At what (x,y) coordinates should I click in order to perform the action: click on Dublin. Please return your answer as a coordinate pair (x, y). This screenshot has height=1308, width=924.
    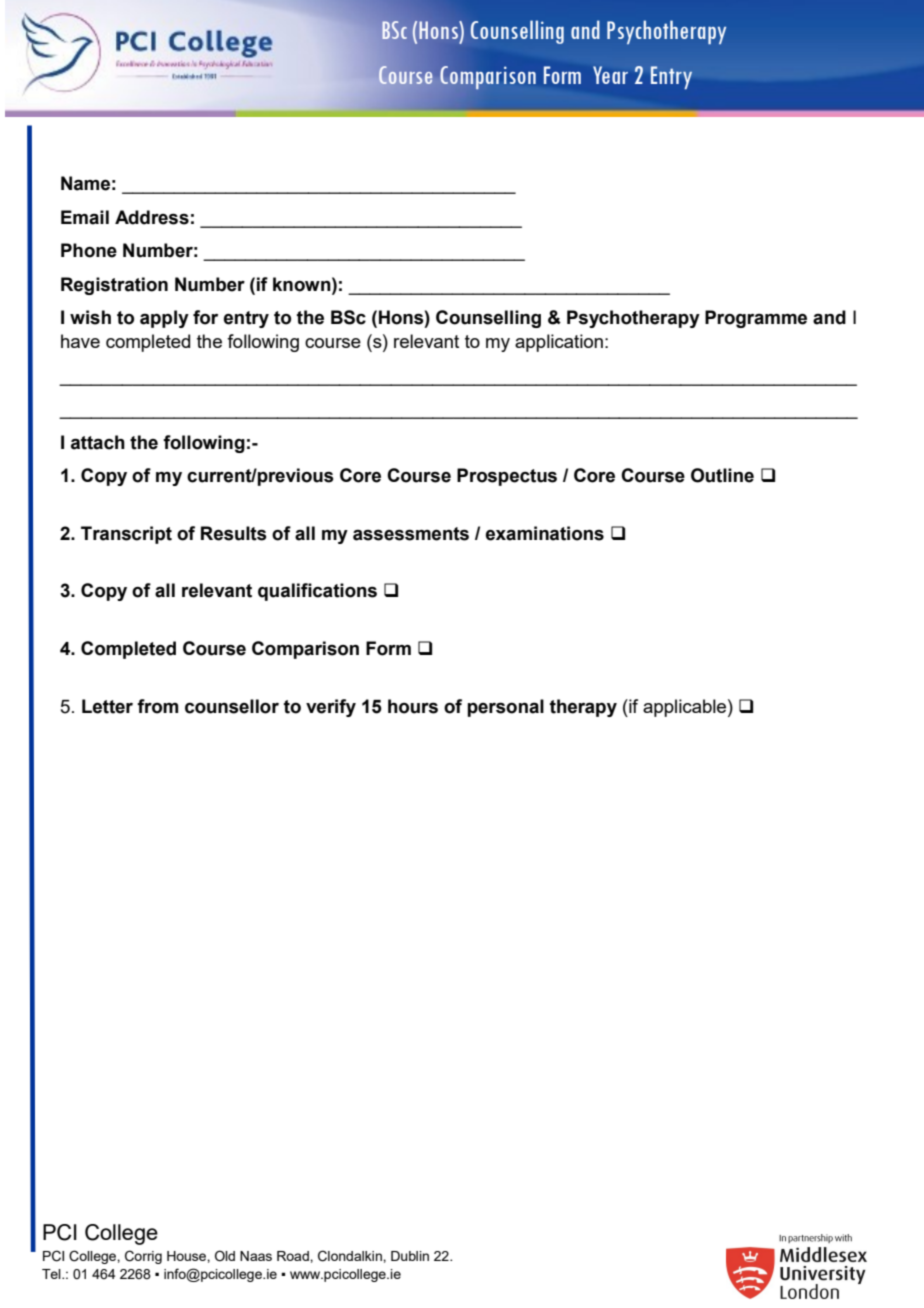
    Looking at the image, I should click on (410, 1256).
